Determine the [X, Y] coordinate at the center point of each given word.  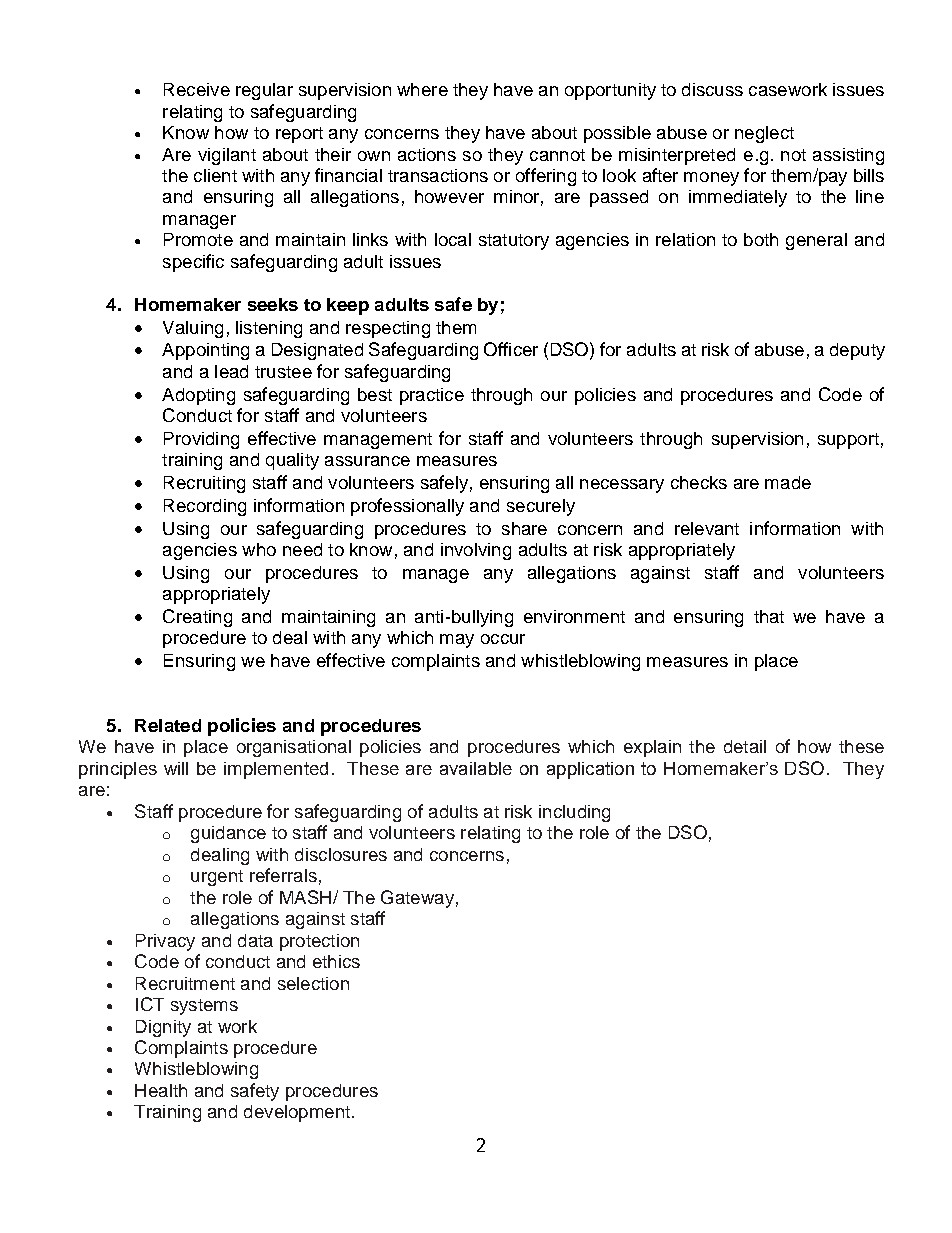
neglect [764, 134]
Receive [197, 89]
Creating [197, 618]
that [769, 616]
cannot [557, 155]
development [297, 1113]
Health [161, 1090]
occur [503, 639]
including [574, 813]
